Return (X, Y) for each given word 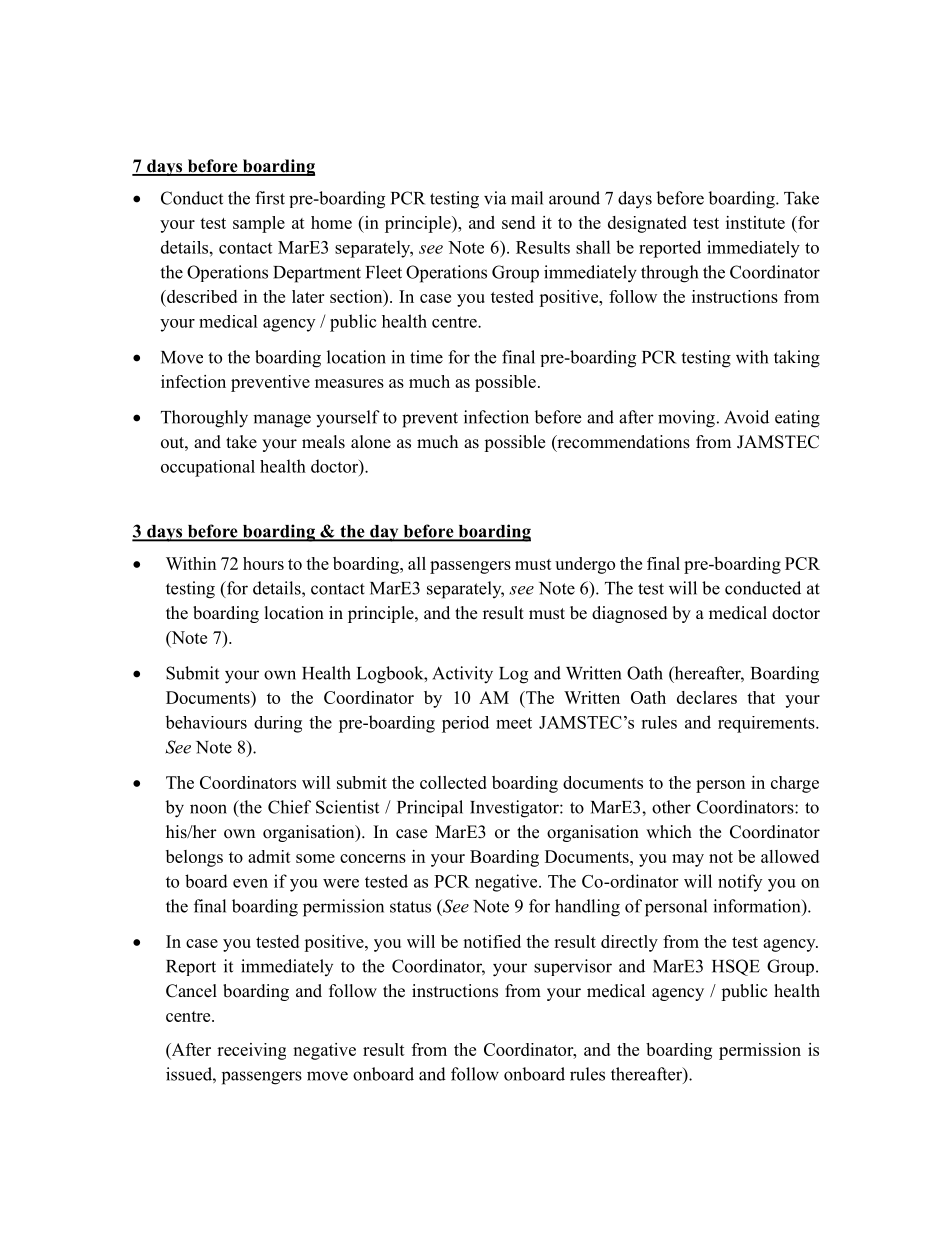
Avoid (746, 417)
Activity (462, 675)
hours (263, 563)
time (426, 357)
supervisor (573, 967)
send (518, 222)
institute (755, 222)
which (669, 832)
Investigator (515, 809)
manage (282, 421)
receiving (251, 1051)
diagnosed (630, 614)
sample (259, 224)
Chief (289, 807)
